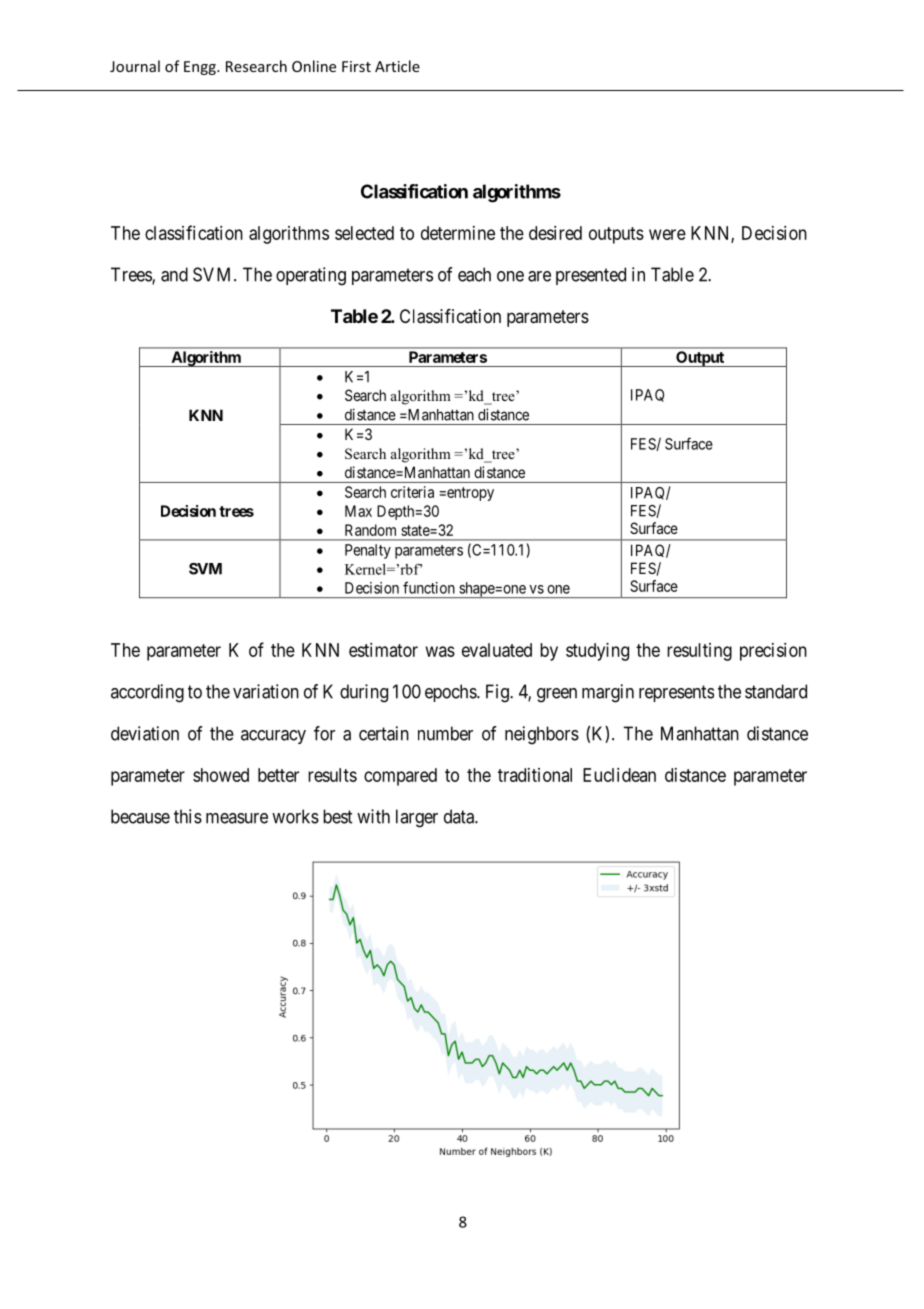 Image resolution: width=924 pixels, height=1309 pixels. What do you see at coordinates (221, 775) in the screenshot?
I see `showed` at bounding box center [221, 775].
